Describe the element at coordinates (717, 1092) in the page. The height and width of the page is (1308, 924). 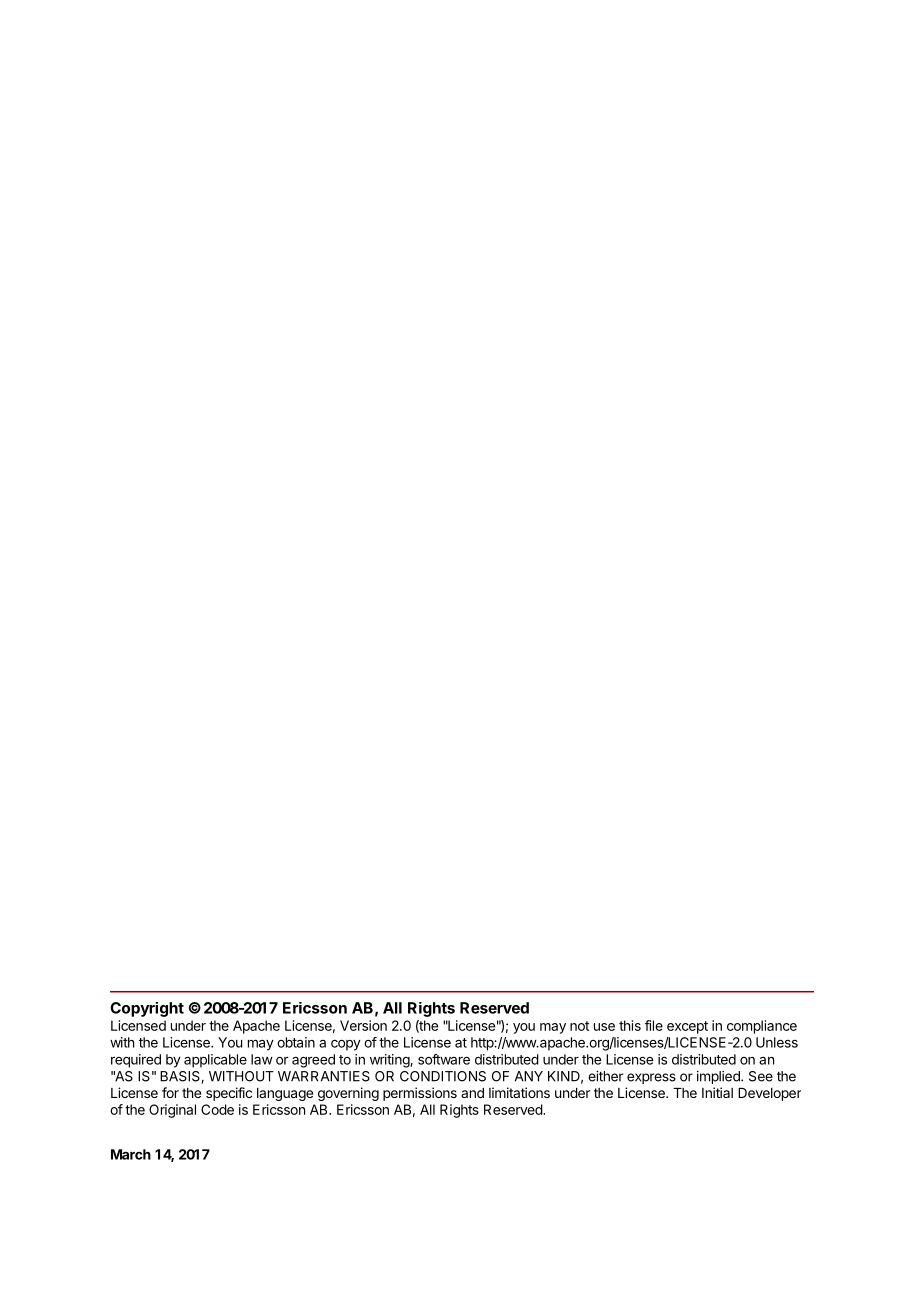
I see `Initial` at that location.
